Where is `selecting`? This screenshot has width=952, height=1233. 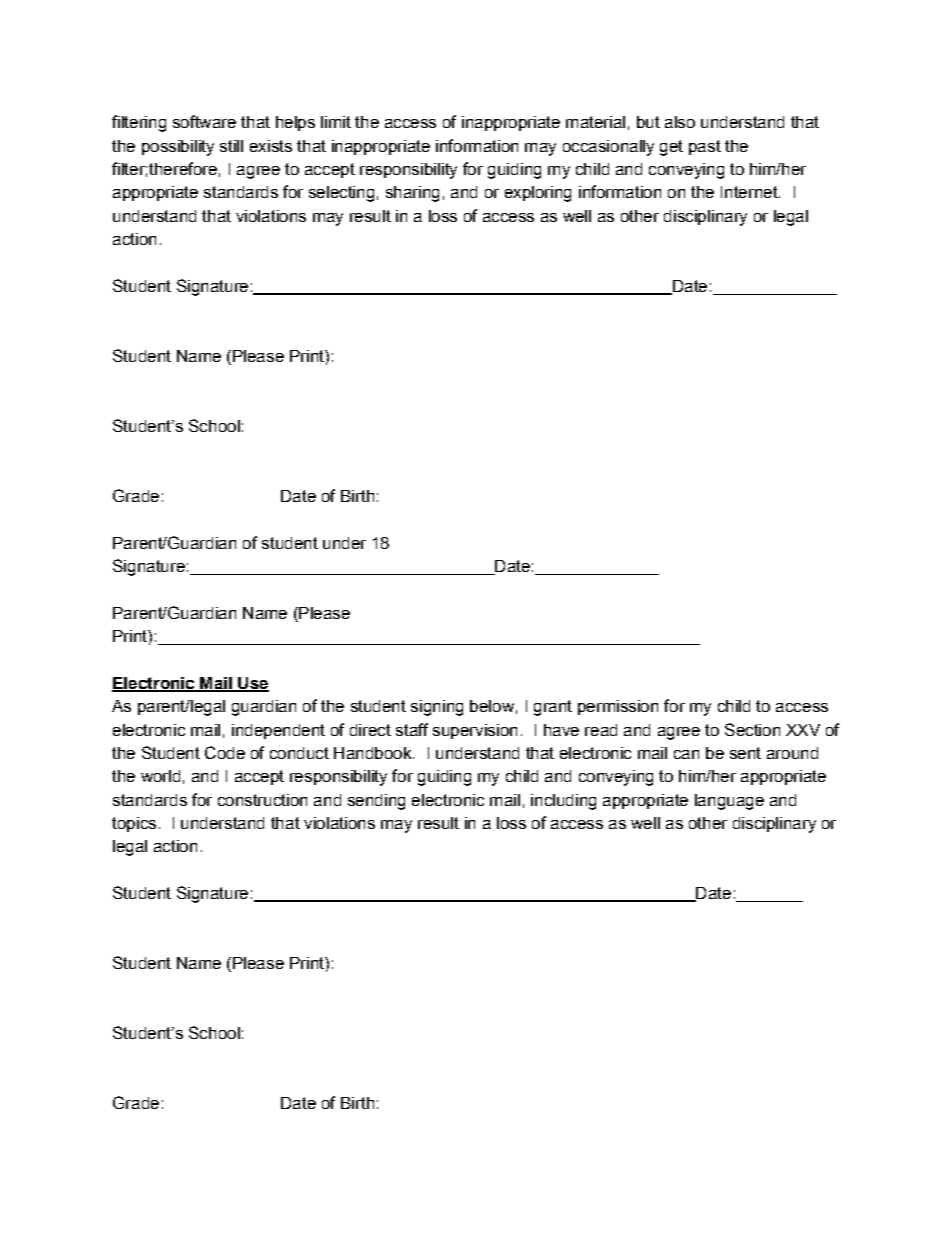 selecting is located at coordinates (341, 194).
